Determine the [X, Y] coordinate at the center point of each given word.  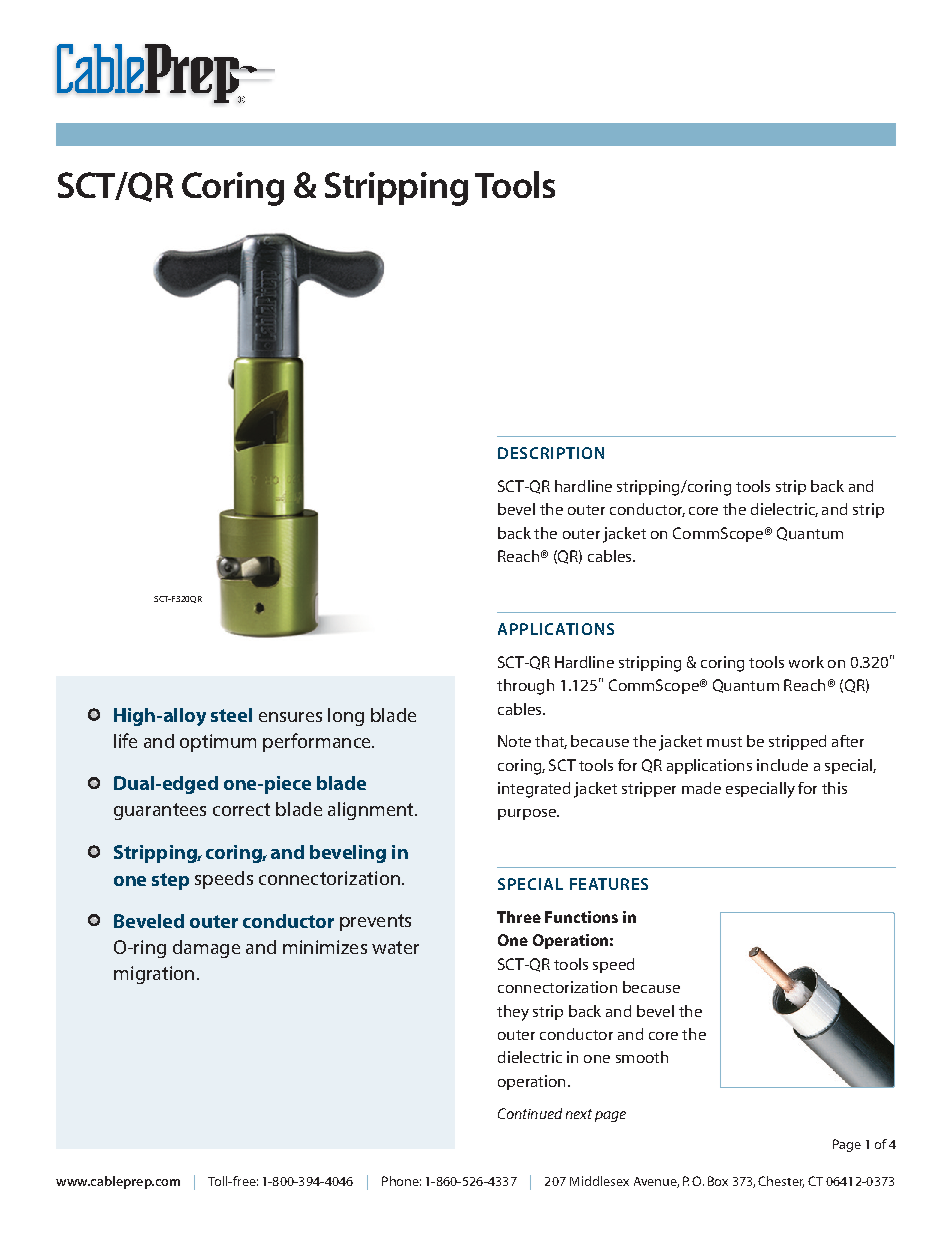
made [701, 788]
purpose [528, 814]
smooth [642, 1057]
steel [231, 715]
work [806, 662]
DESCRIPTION [551, 453]
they [513, 1013]
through [525, 687]
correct [241, 809]
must [724, 742]
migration [154, 975]
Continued [530, 1113]
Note [514, 741]
